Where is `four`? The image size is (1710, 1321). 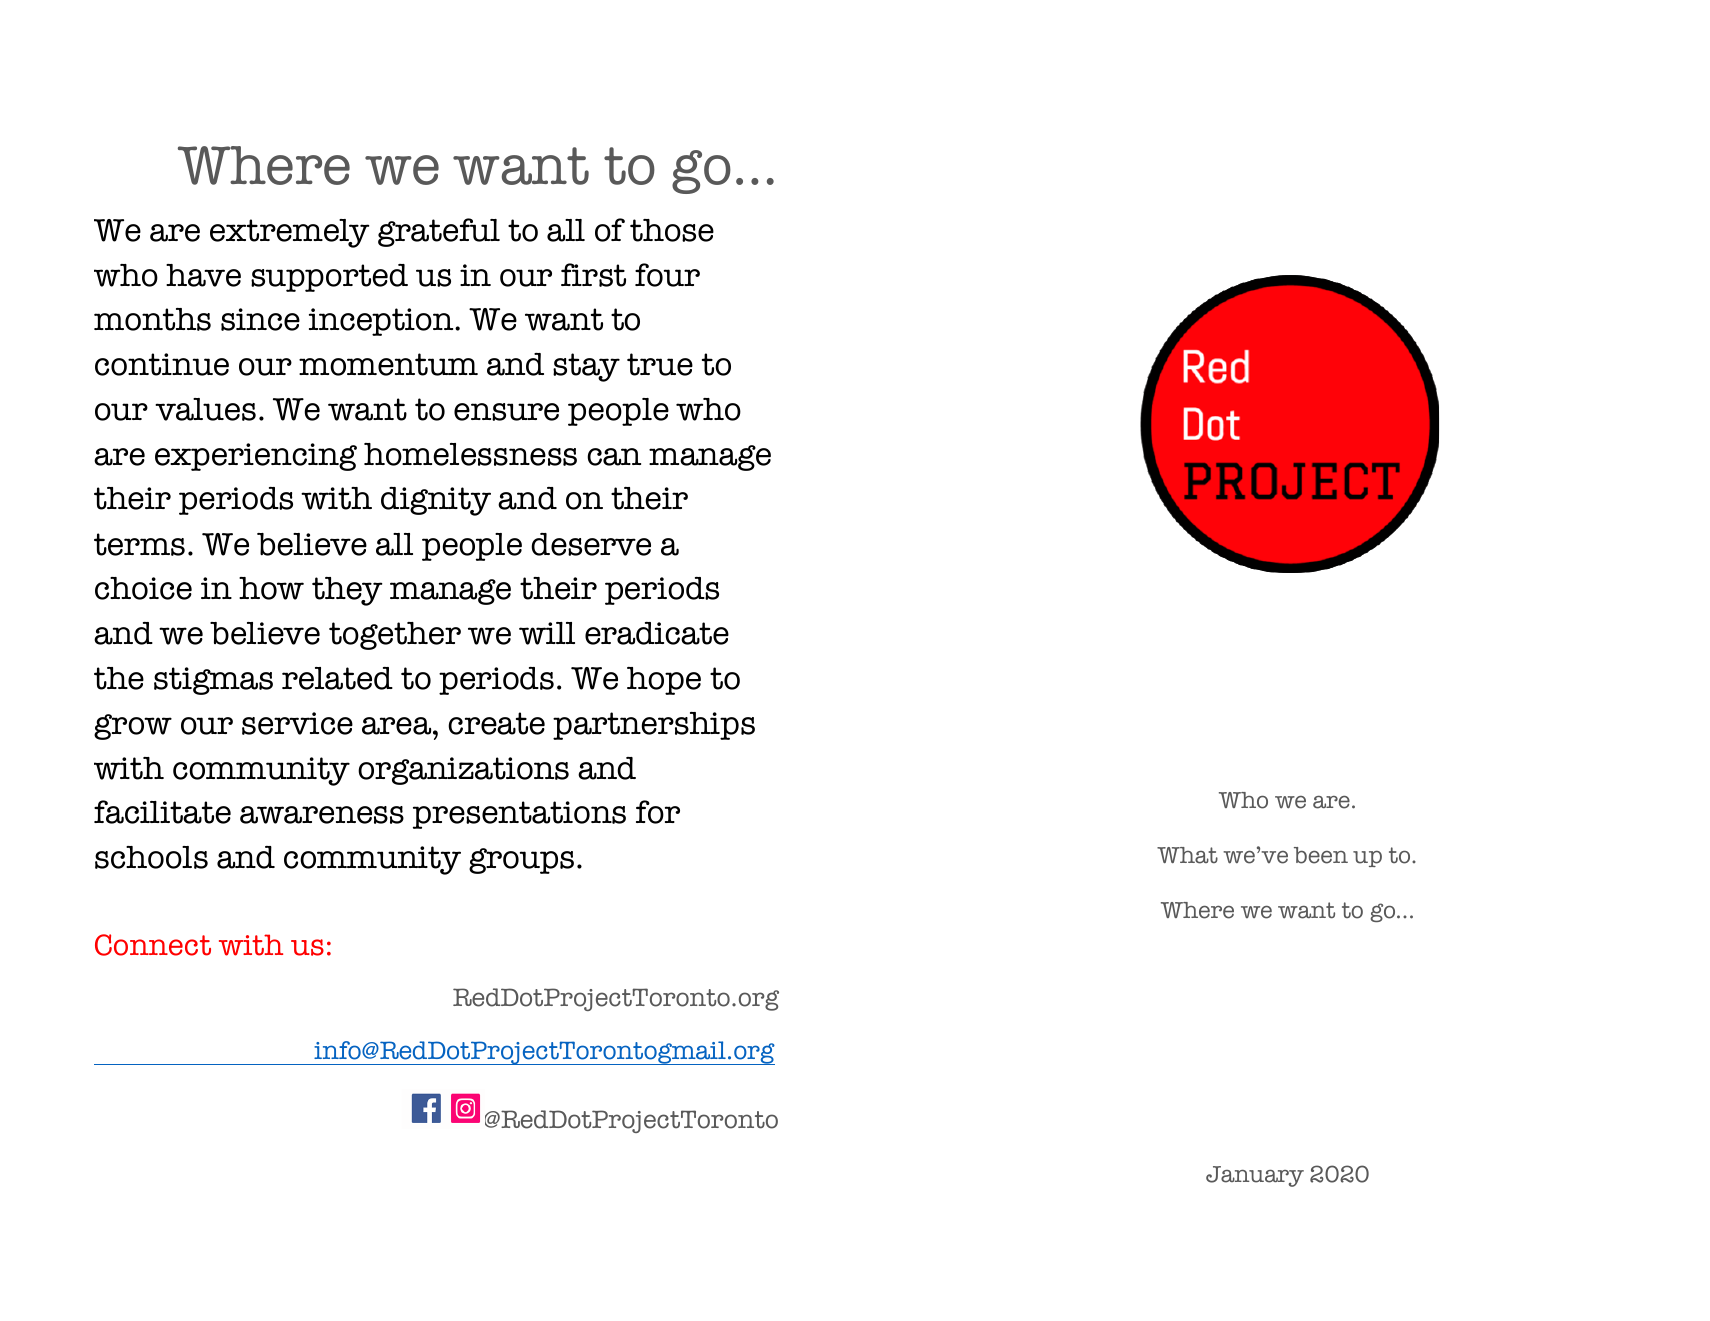 four is located at coordinates (667, 275).
